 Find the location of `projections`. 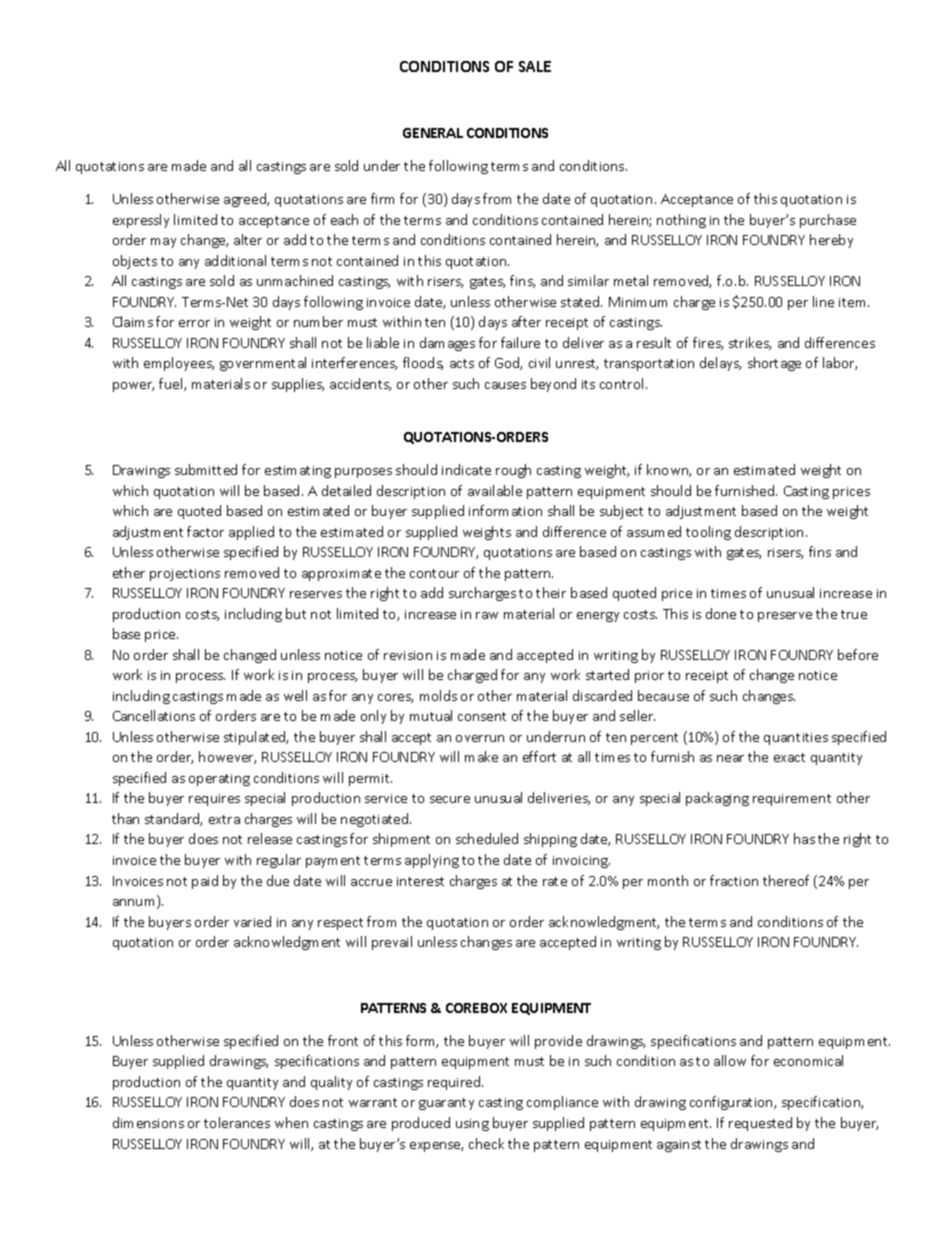

projections is located at coordinates (185, 575).
